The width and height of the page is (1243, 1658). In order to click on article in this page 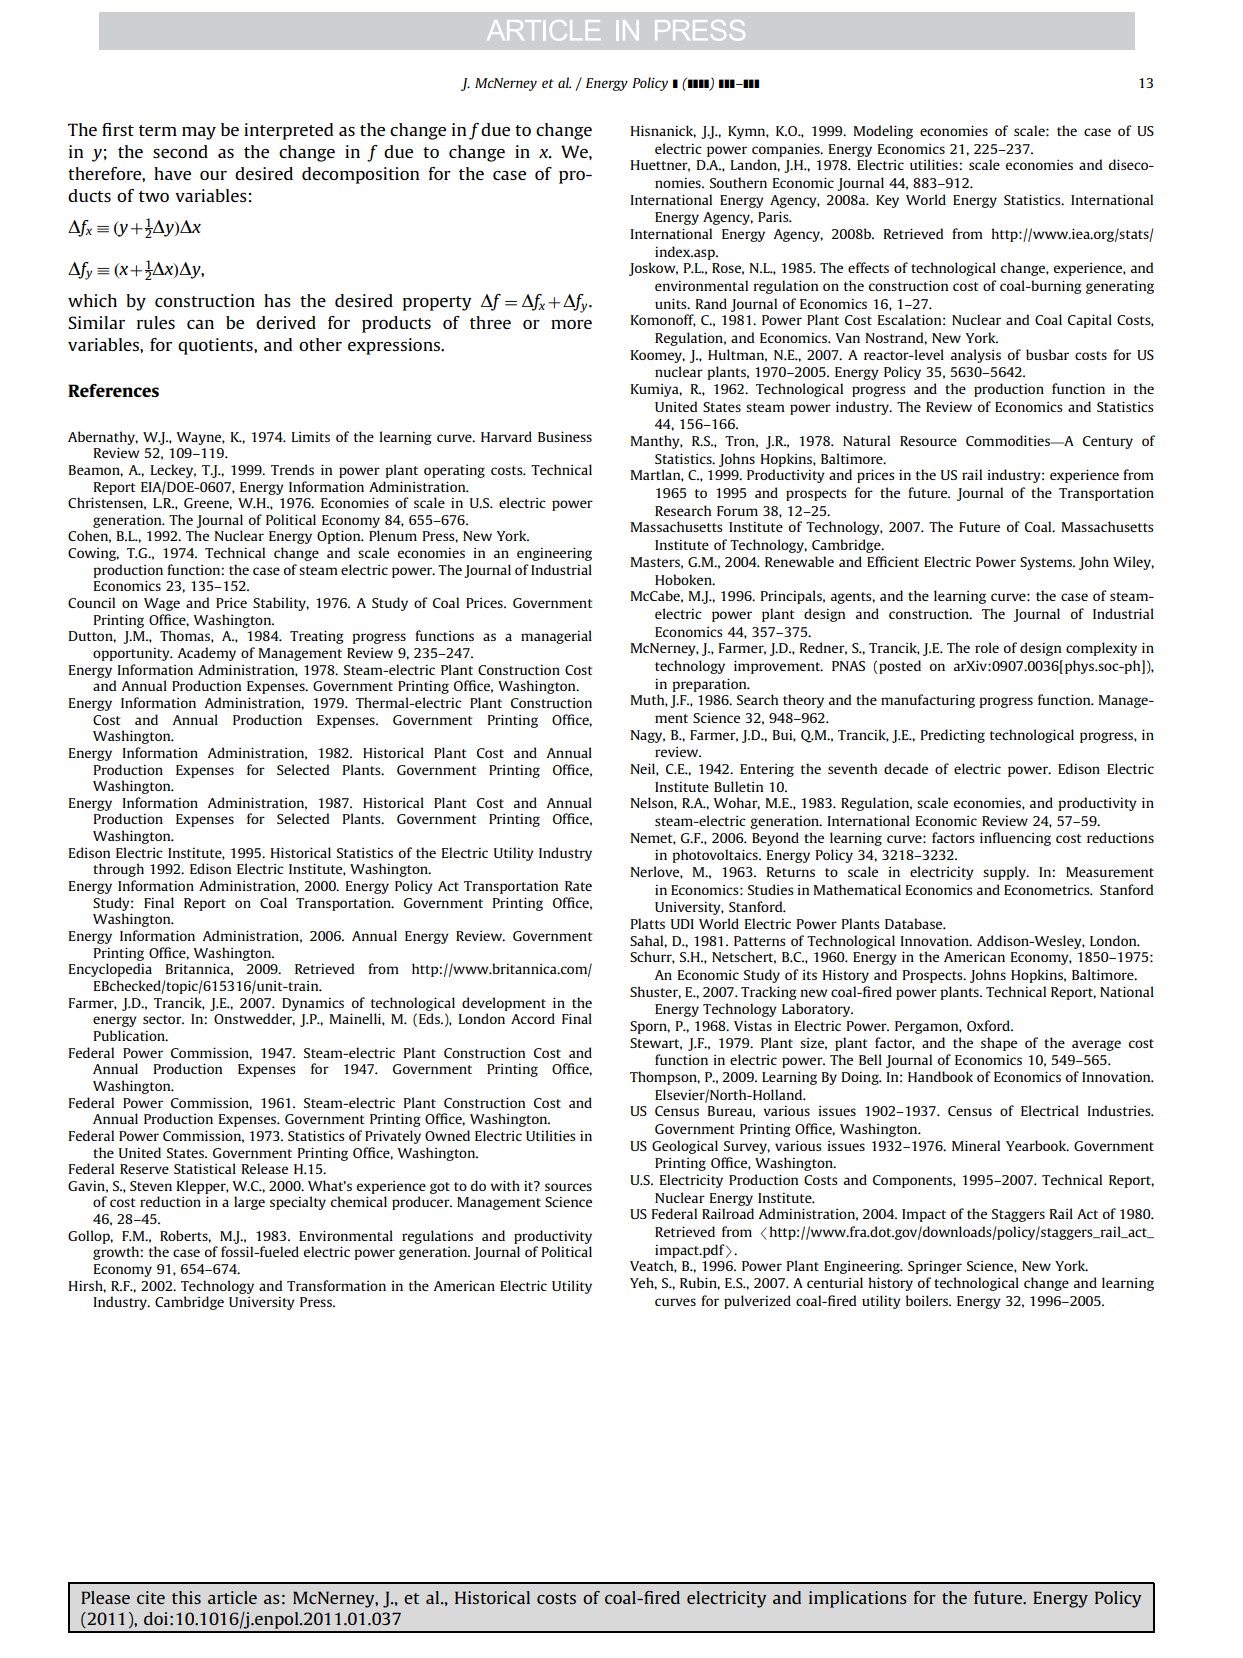, I will do `click(232, 1597)`.
